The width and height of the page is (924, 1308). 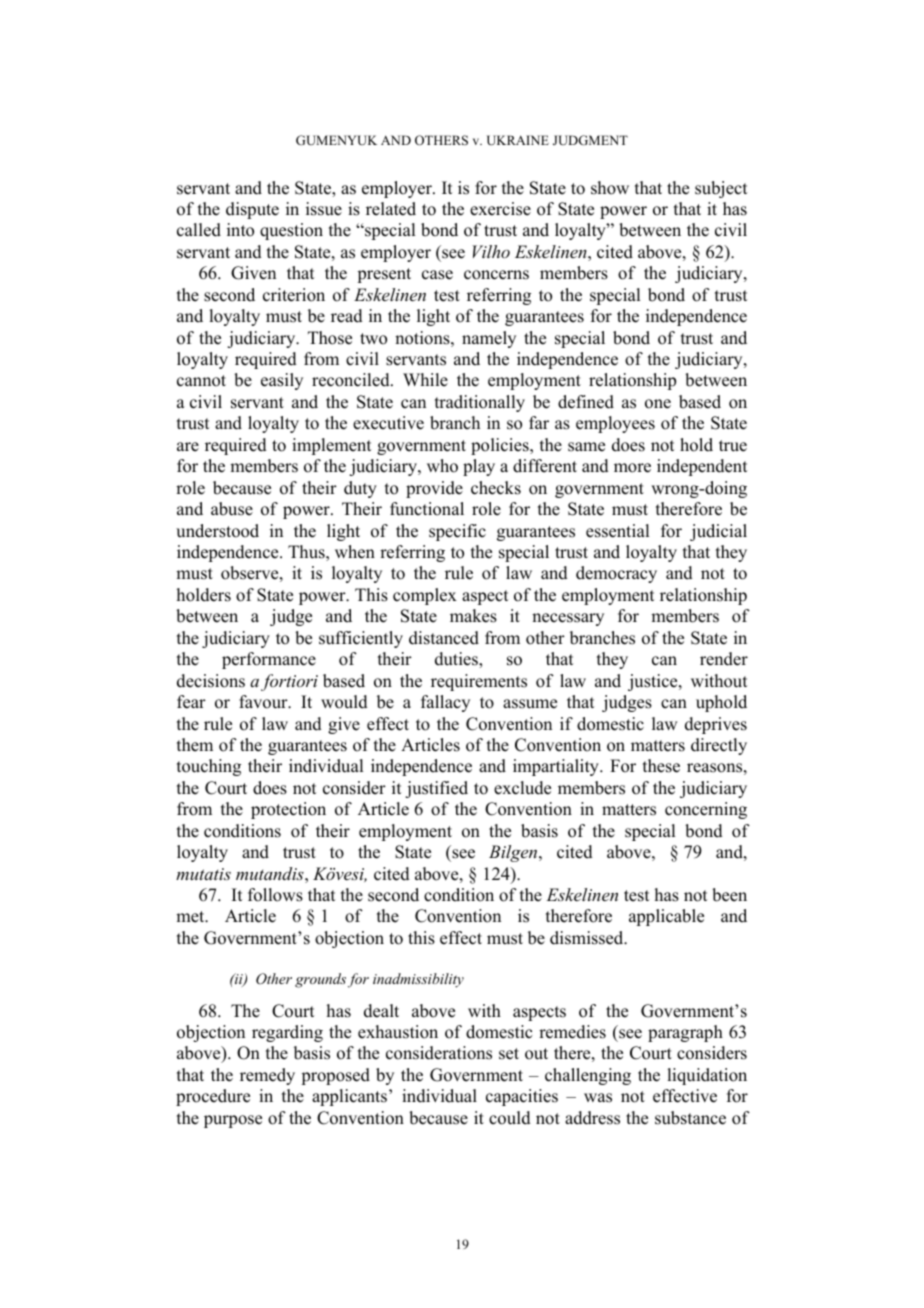 What do you see at coordinates (252, 210) in the page?
I see `dispute` at bounding box center [252, 210].
